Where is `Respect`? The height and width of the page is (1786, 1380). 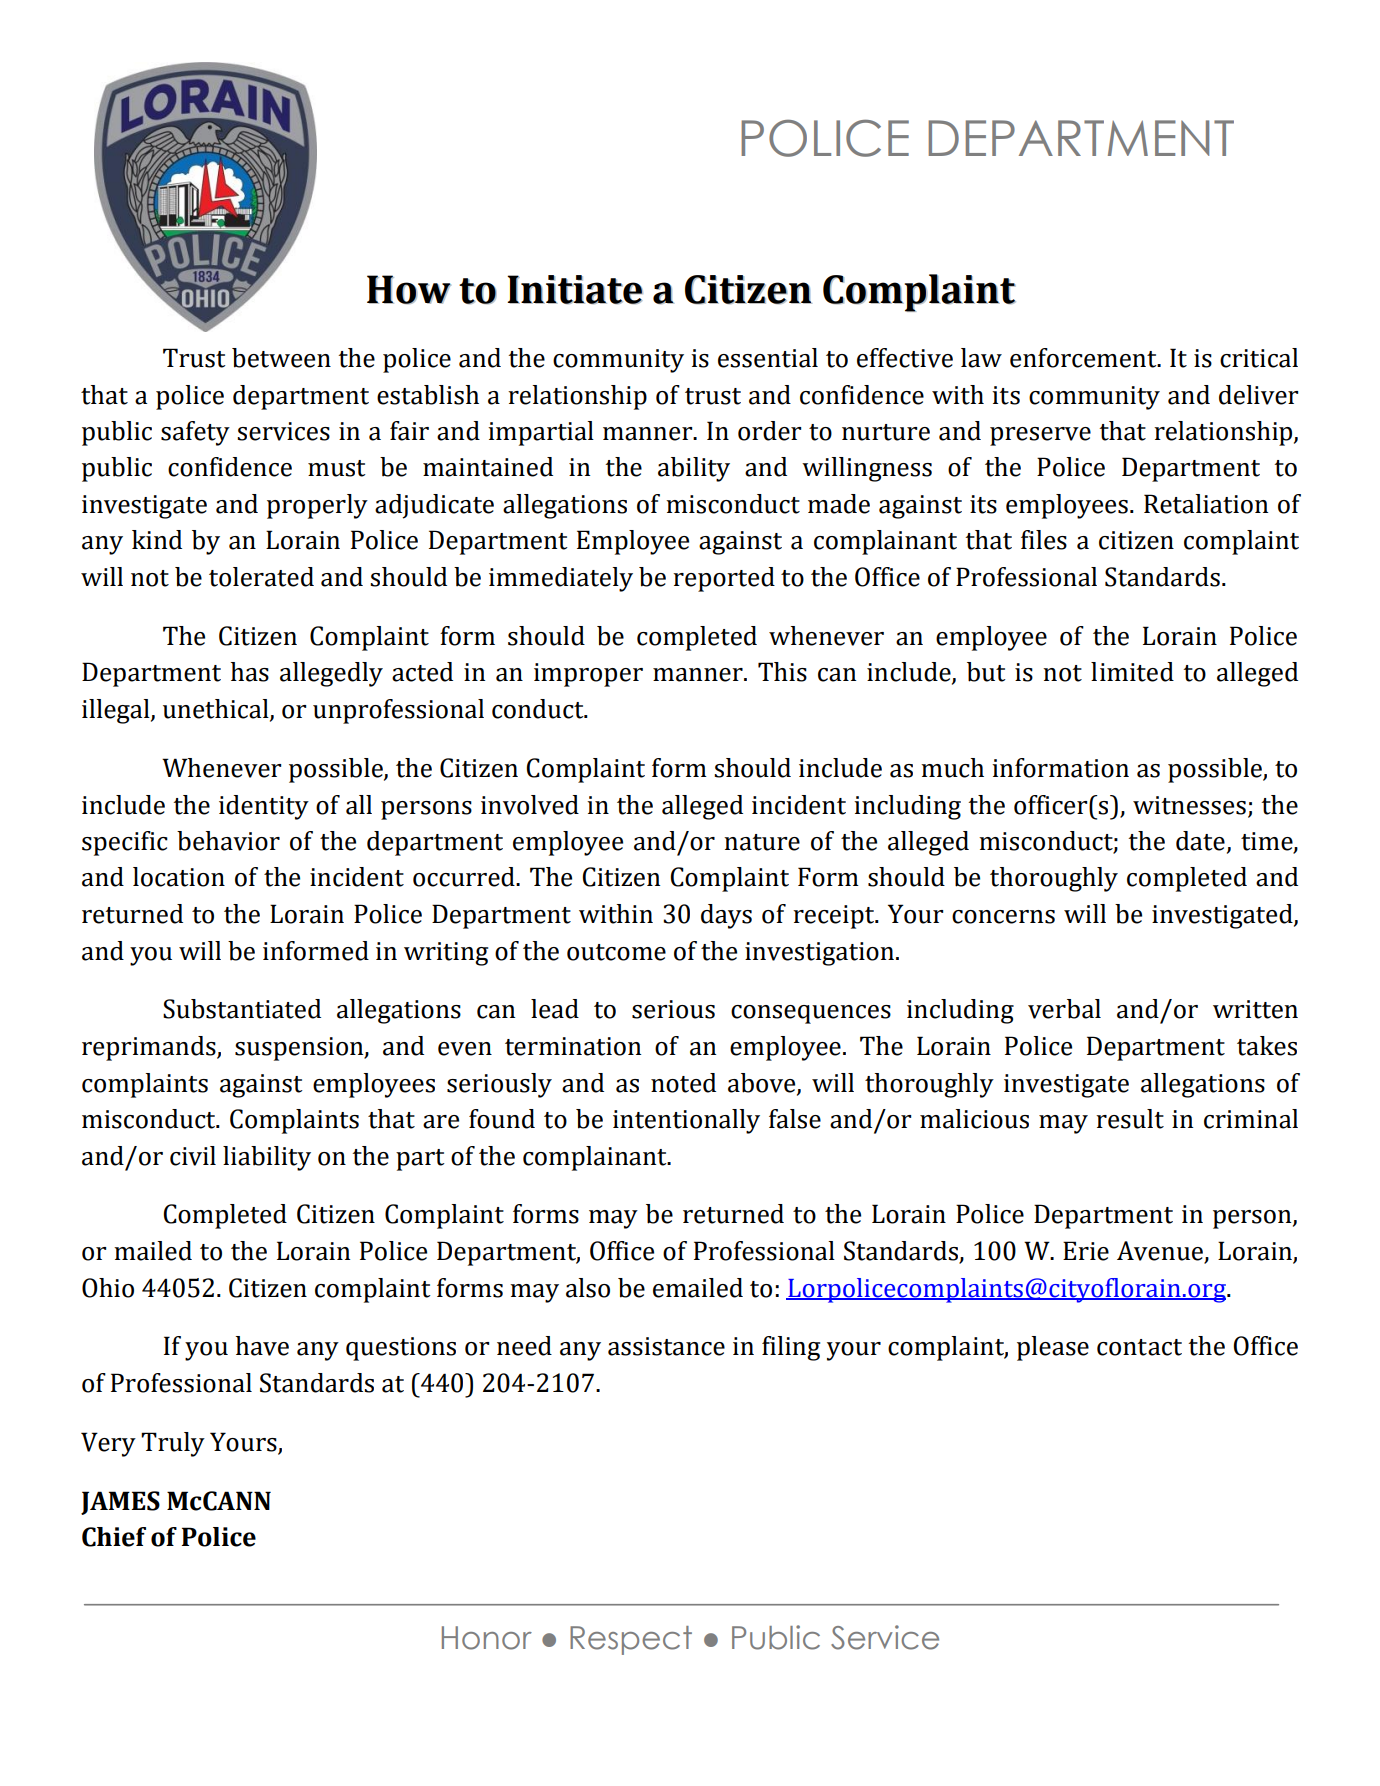
Respect is located at coordinates (631, 1640).
